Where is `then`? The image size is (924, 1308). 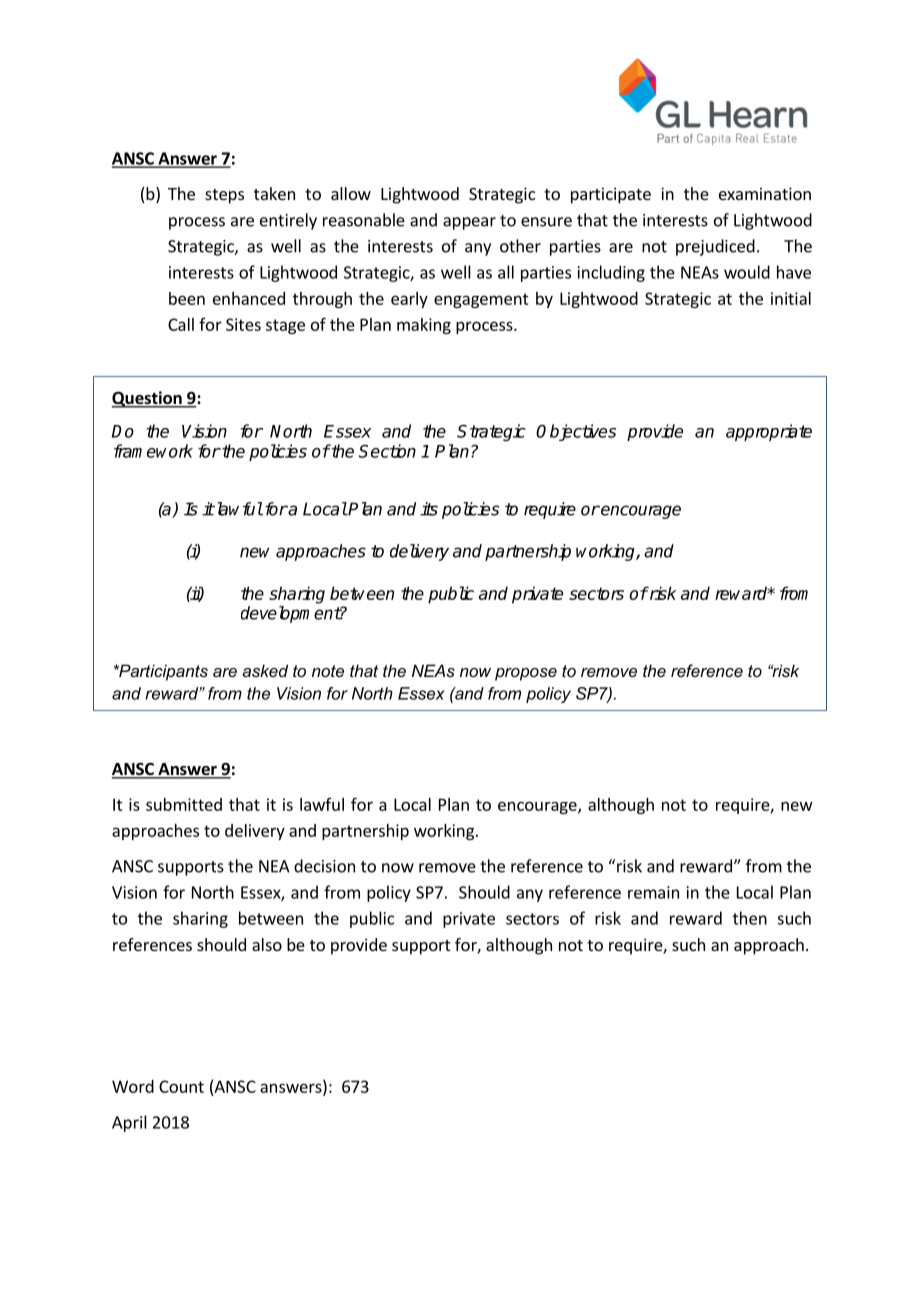 then is located at coordinates (750, 918).
